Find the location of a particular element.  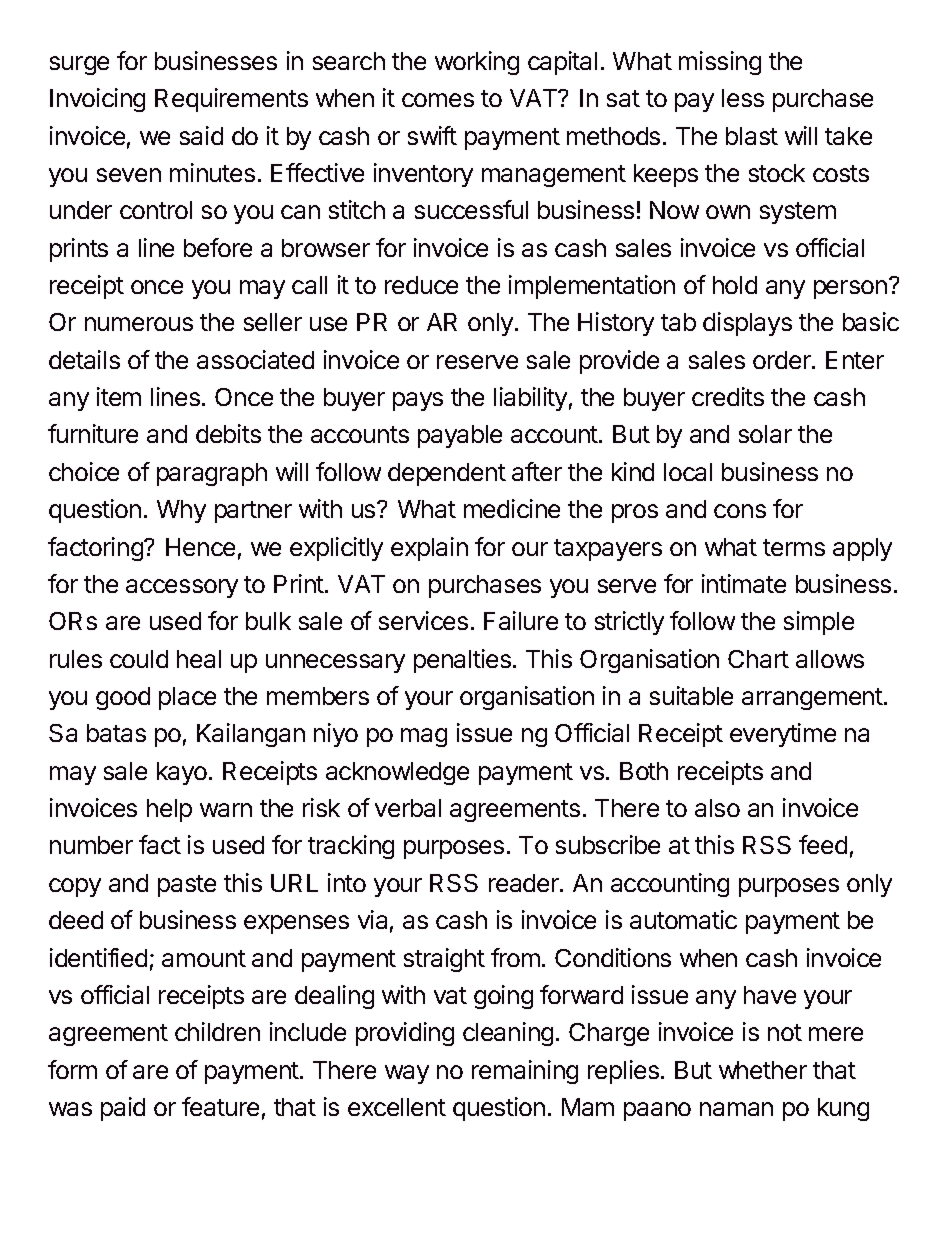

paid is located at coordinates (123, 1109).
